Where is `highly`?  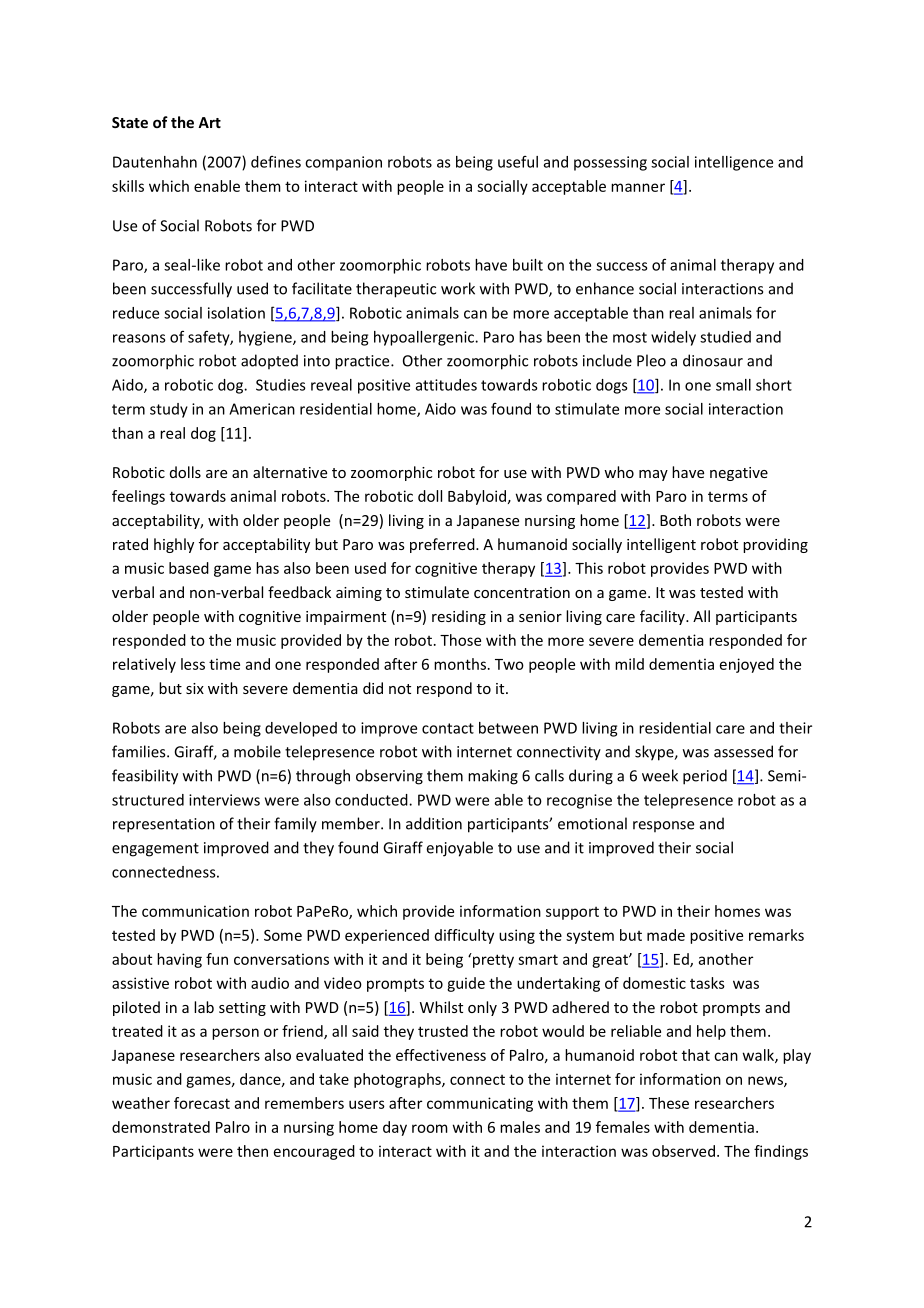 highly is located at coordinates (174, 545).
